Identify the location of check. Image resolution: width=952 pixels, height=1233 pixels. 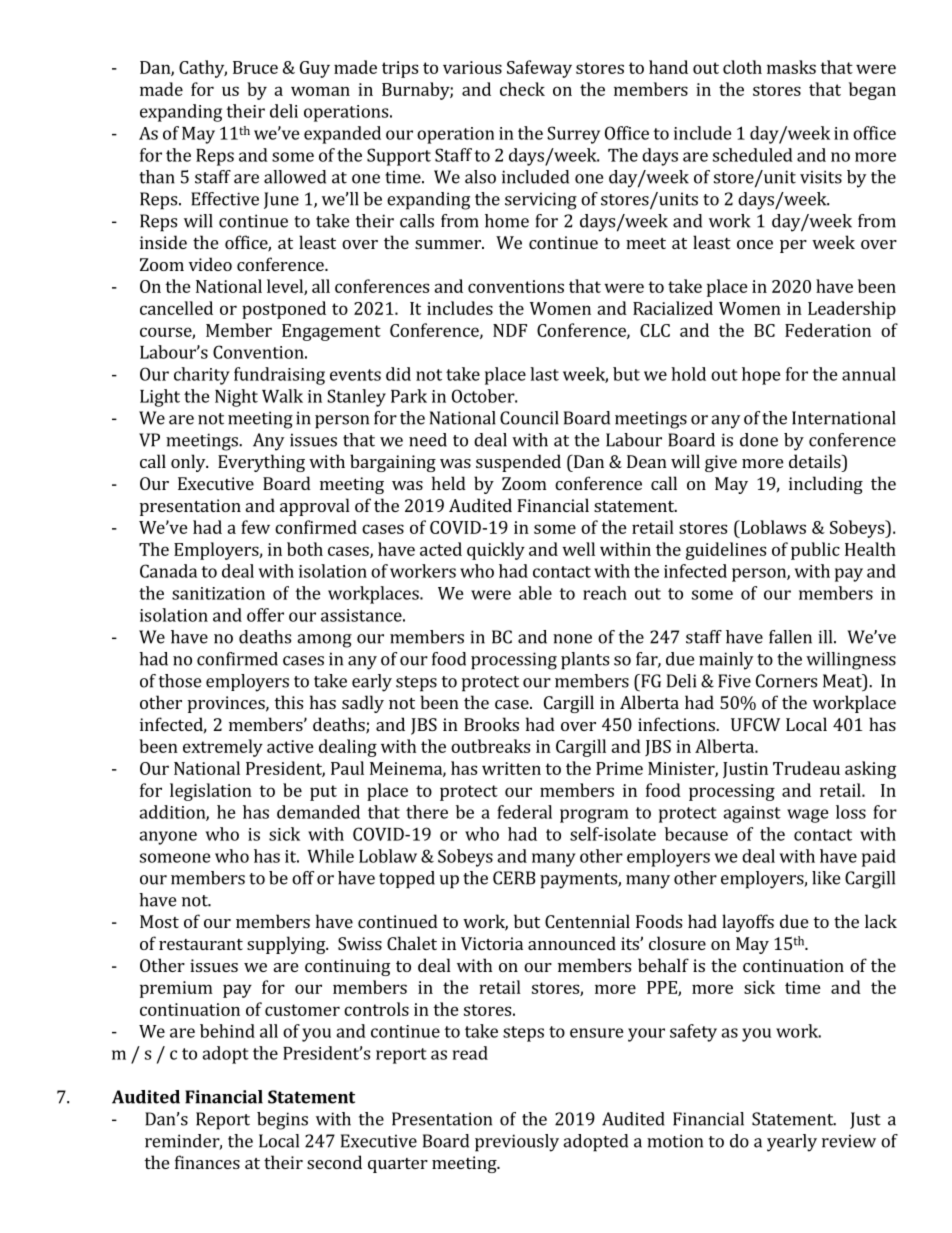
(522, 89).
